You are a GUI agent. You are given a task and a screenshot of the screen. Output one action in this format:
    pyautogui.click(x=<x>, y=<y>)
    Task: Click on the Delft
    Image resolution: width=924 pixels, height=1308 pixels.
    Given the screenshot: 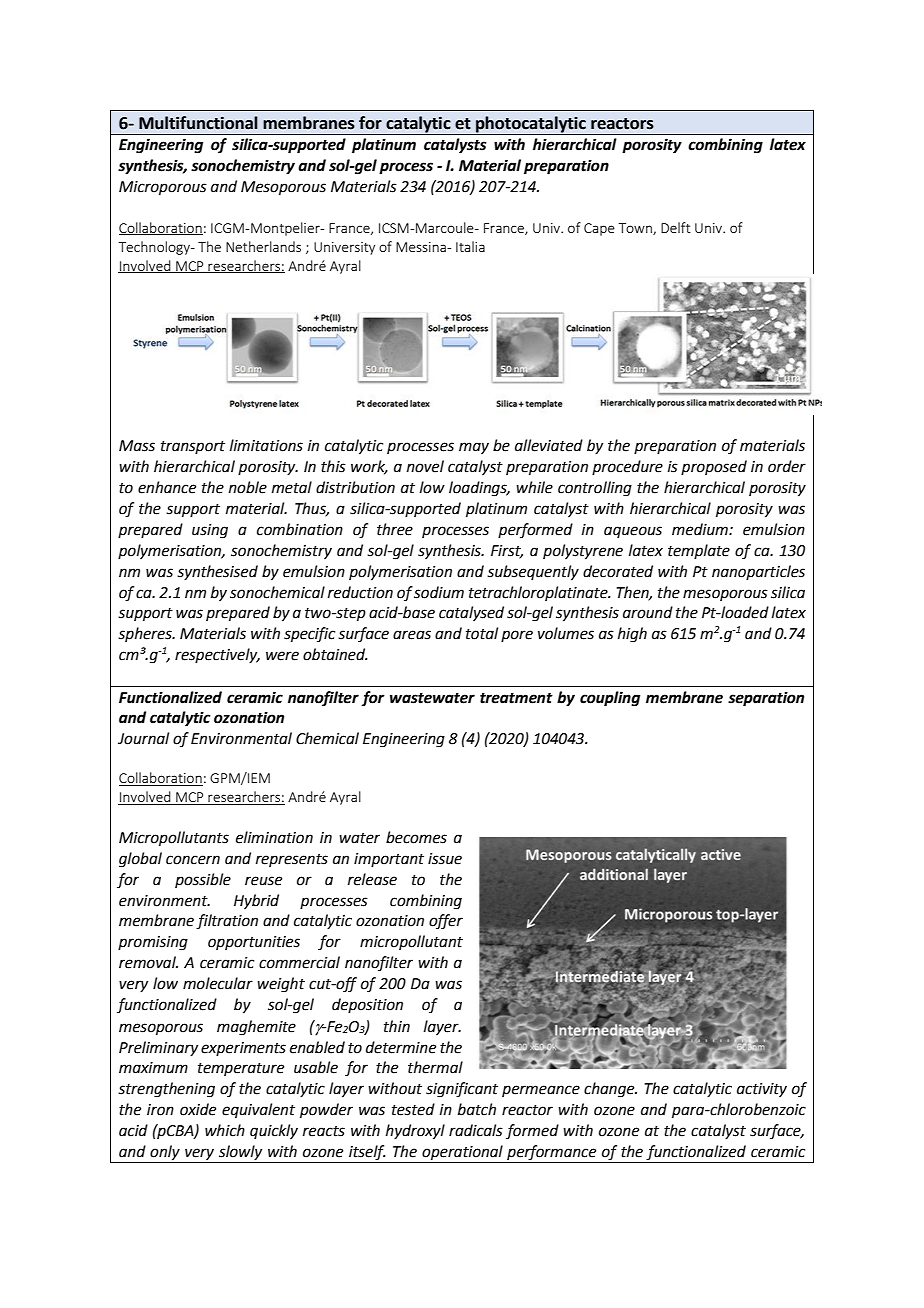 What is the action you would take?
    pyautogui.click(x=676, y=227)
